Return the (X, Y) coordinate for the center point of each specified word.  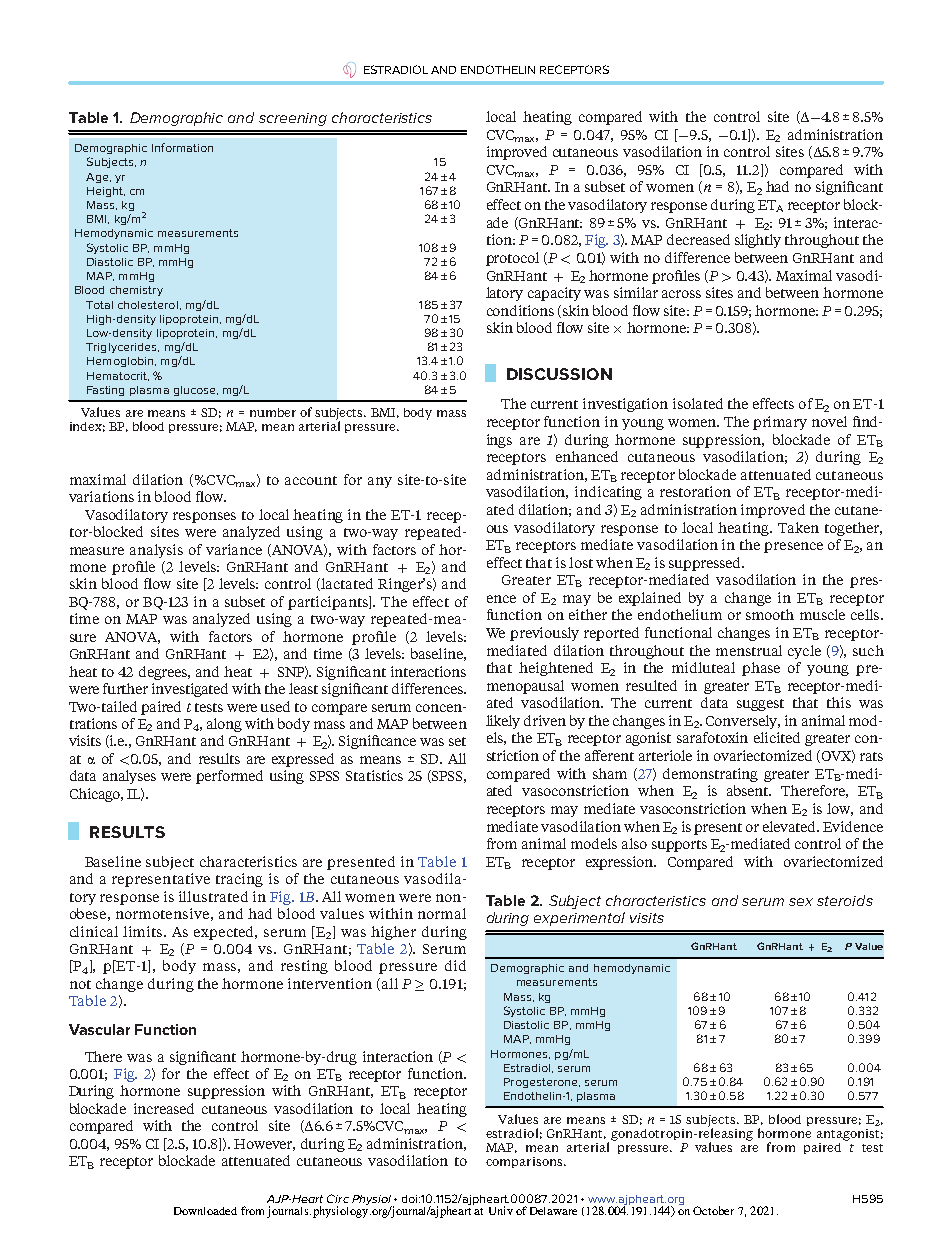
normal (442, 913)
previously (544, 634)
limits (144, 931)
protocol (512, 259)
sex (801, 902)
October (713, 1210)
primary (780, 423)
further (125, 688)
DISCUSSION (559, 374)
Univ (501, 1210)
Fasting (105, 391)
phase (761, 669)
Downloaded (205, 1211)
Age (98, 178)
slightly (758, 241)
